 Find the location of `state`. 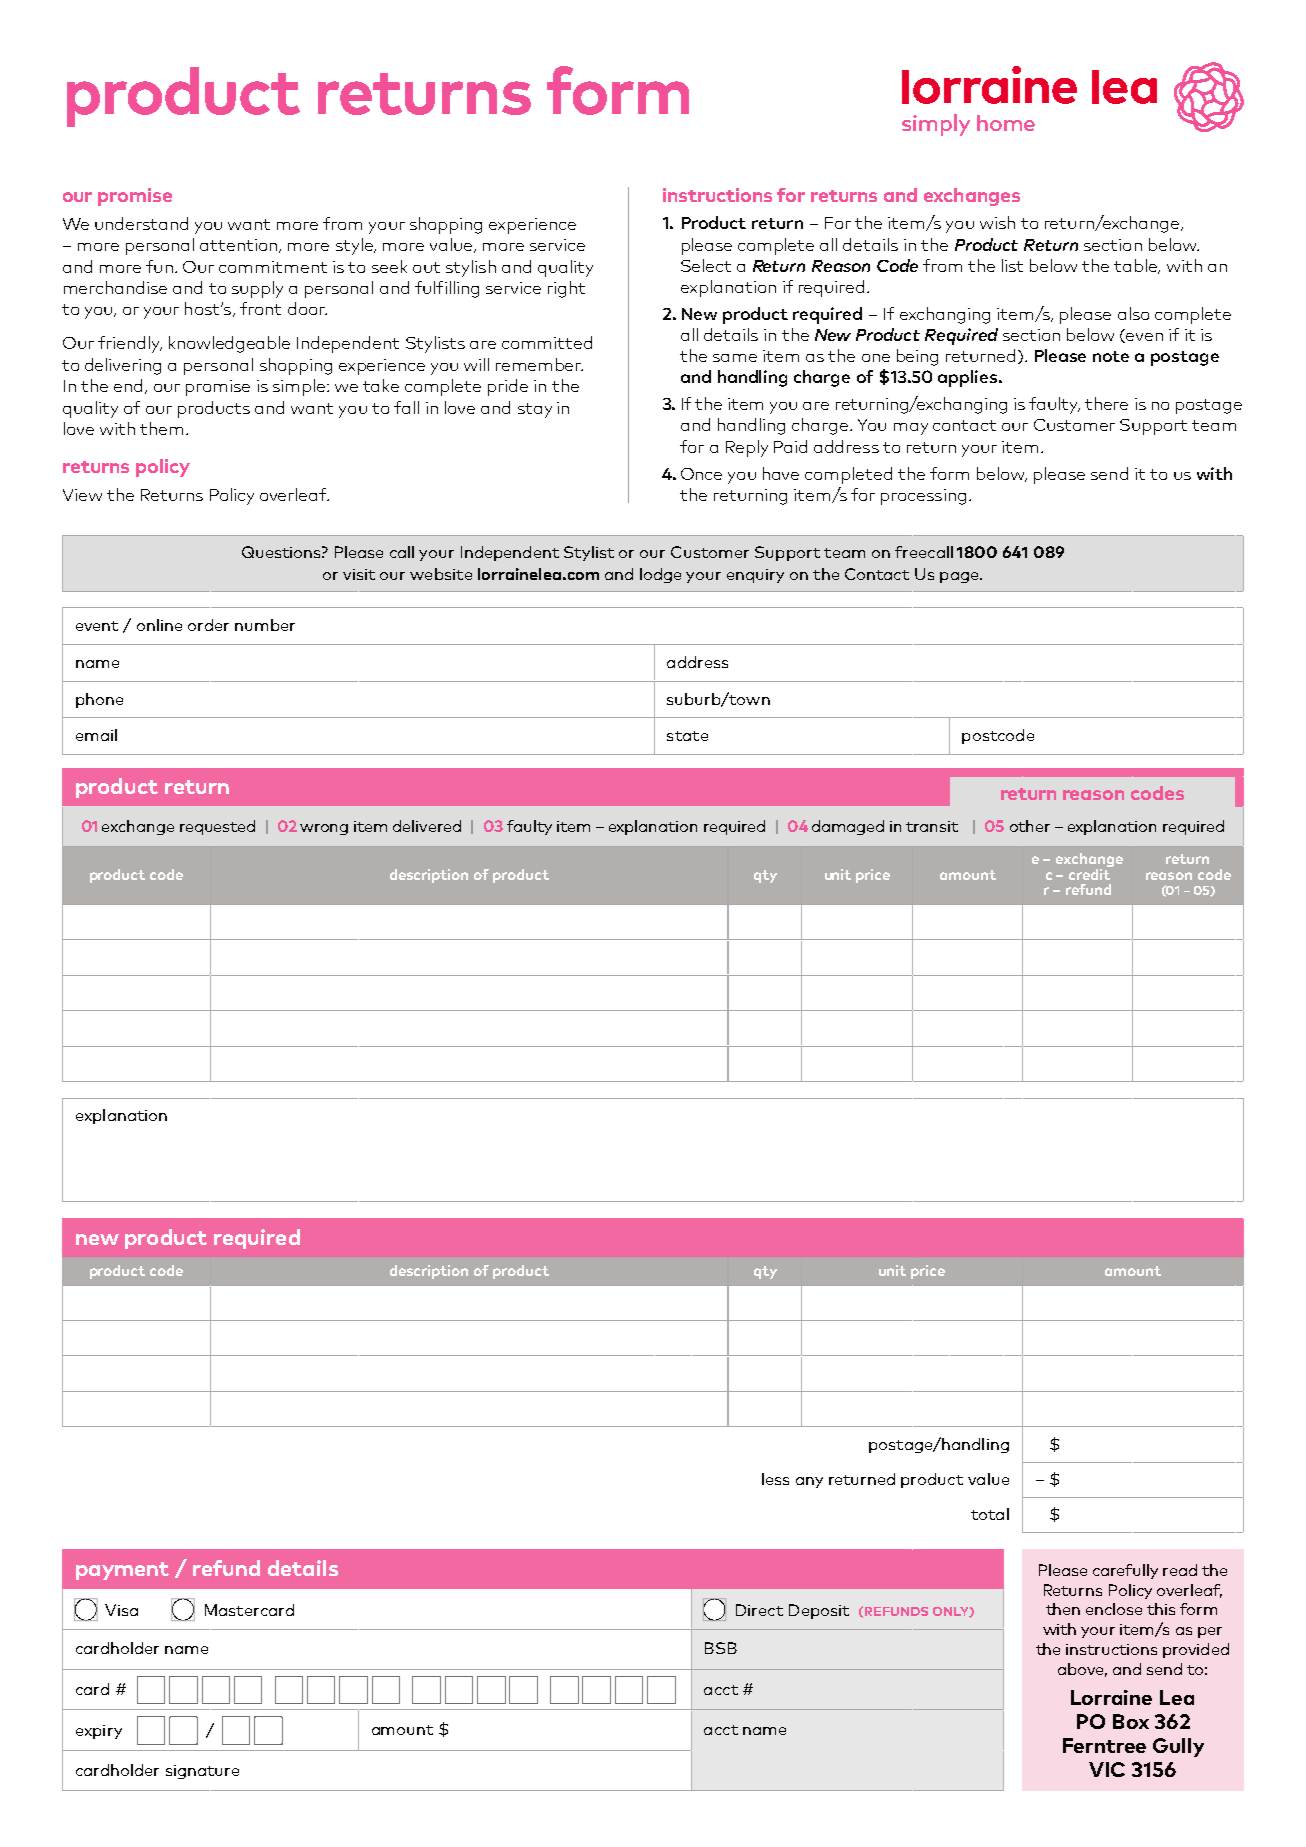

state is located at coordinates (687, 736).
